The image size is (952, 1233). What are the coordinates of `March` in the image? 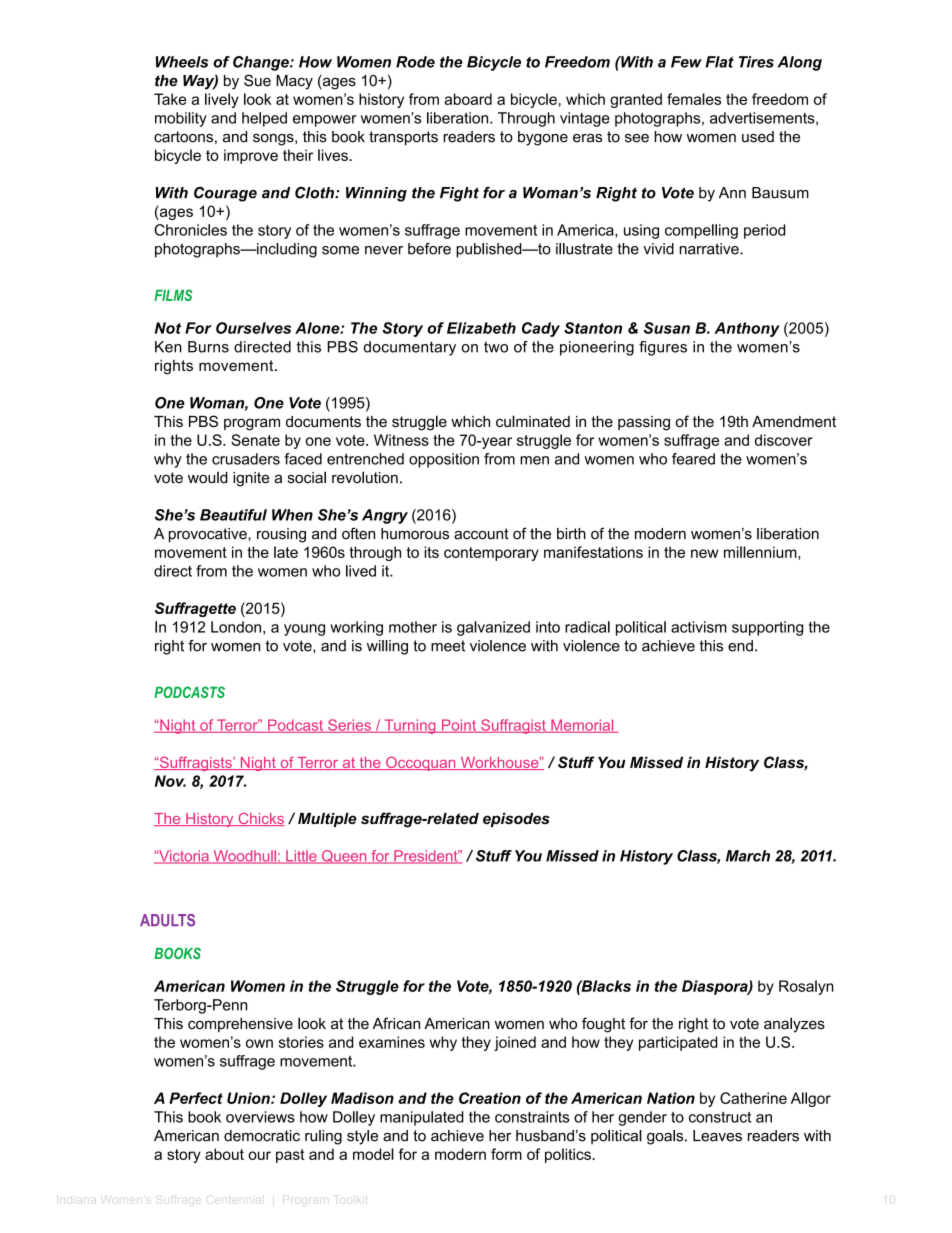 It's located at (748, 856).
